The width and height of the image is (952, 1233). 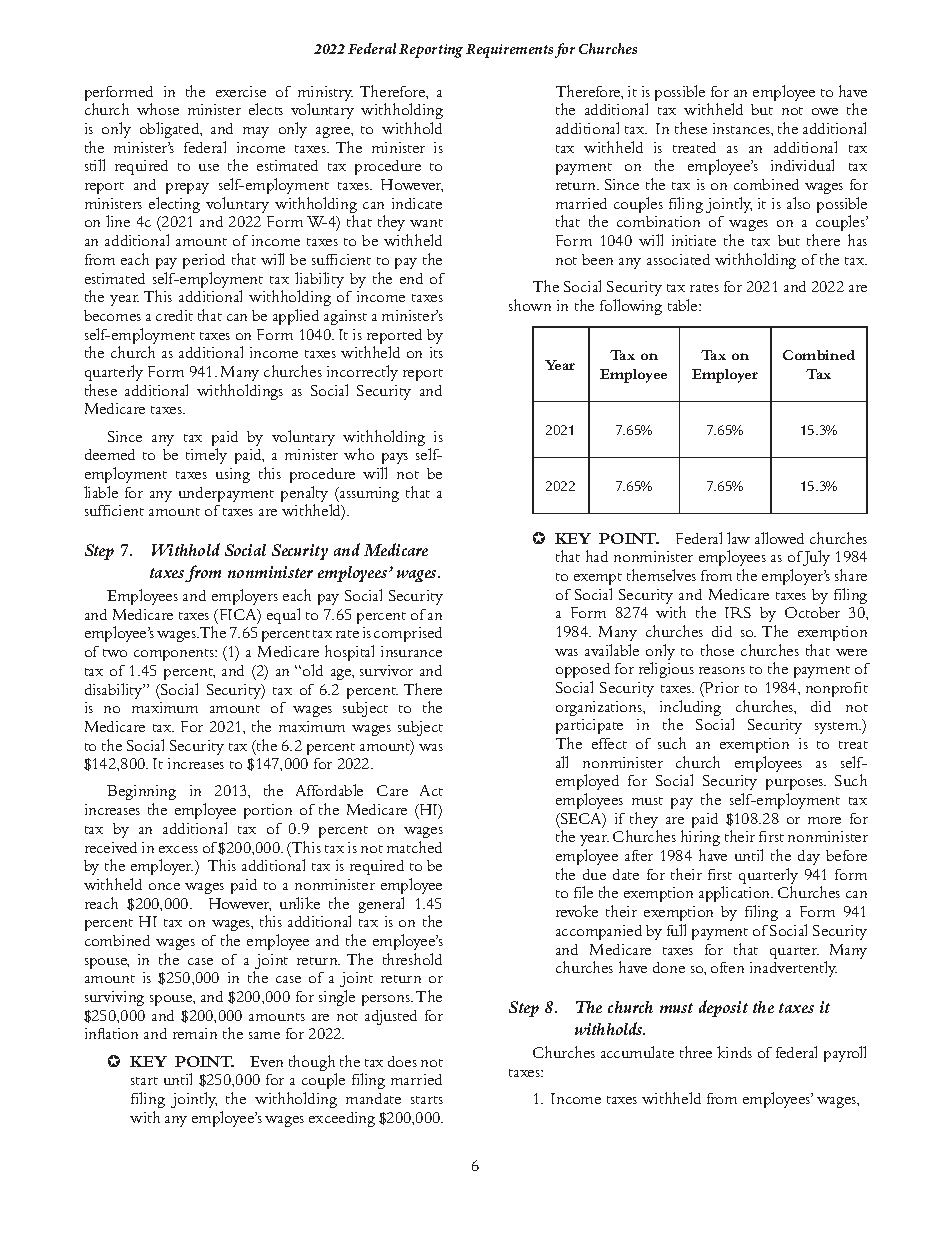 What do you see at coordinates (812, 612) in the image?
I see `October` at bounding box center [812, 612].
